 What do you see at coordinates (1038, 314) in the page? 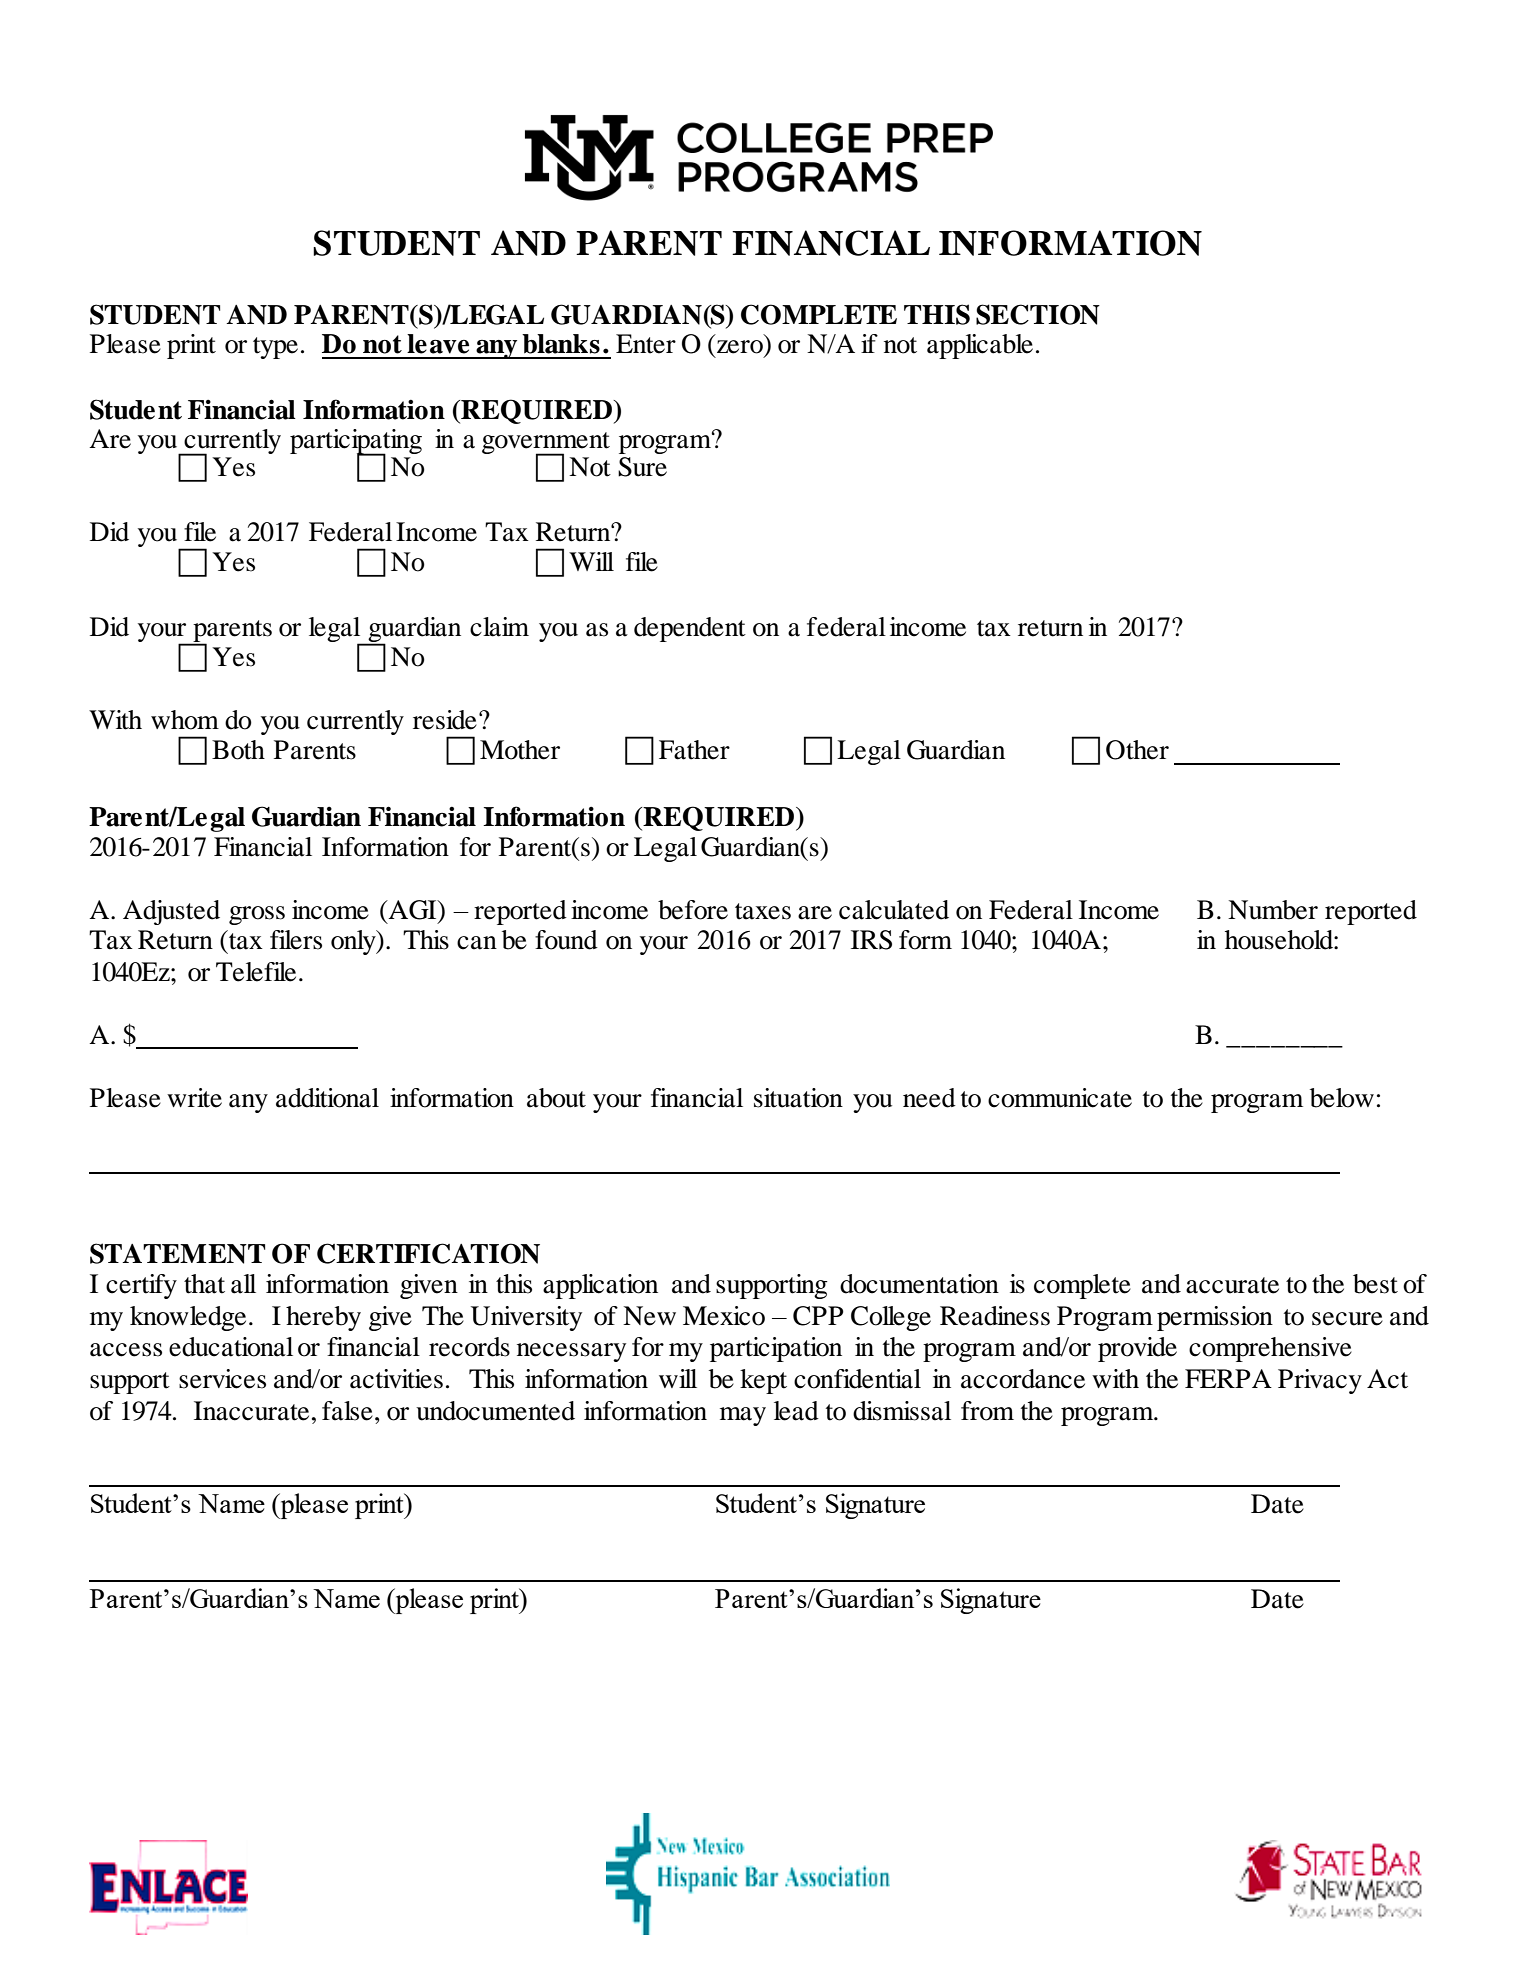
I see `SECTION` at bounding box center [1038, 314].
